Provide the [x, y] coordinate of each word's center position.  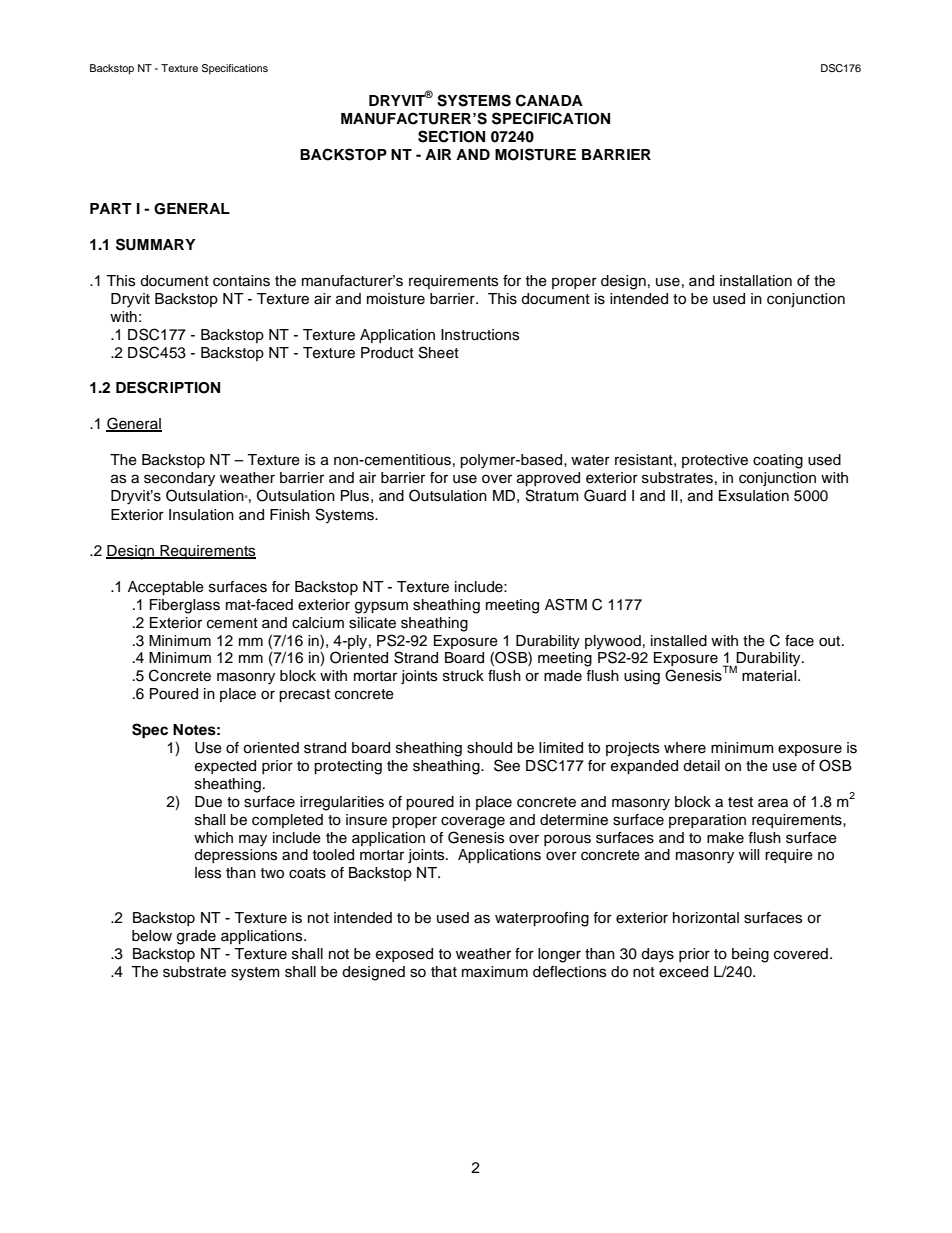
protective [715, 461]
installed [679, 641]
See [507, 765]
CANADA [549, 100]
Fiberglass [185, 606]
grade [196, 937]
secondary [179, 479]
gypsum [381, 607]
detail [701, 766]
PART [111, 208]
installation [756, 281]
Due [208, 802]
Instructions [480, 335]
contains [241, 281]
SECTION [451, 136]
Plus [355, 496]
